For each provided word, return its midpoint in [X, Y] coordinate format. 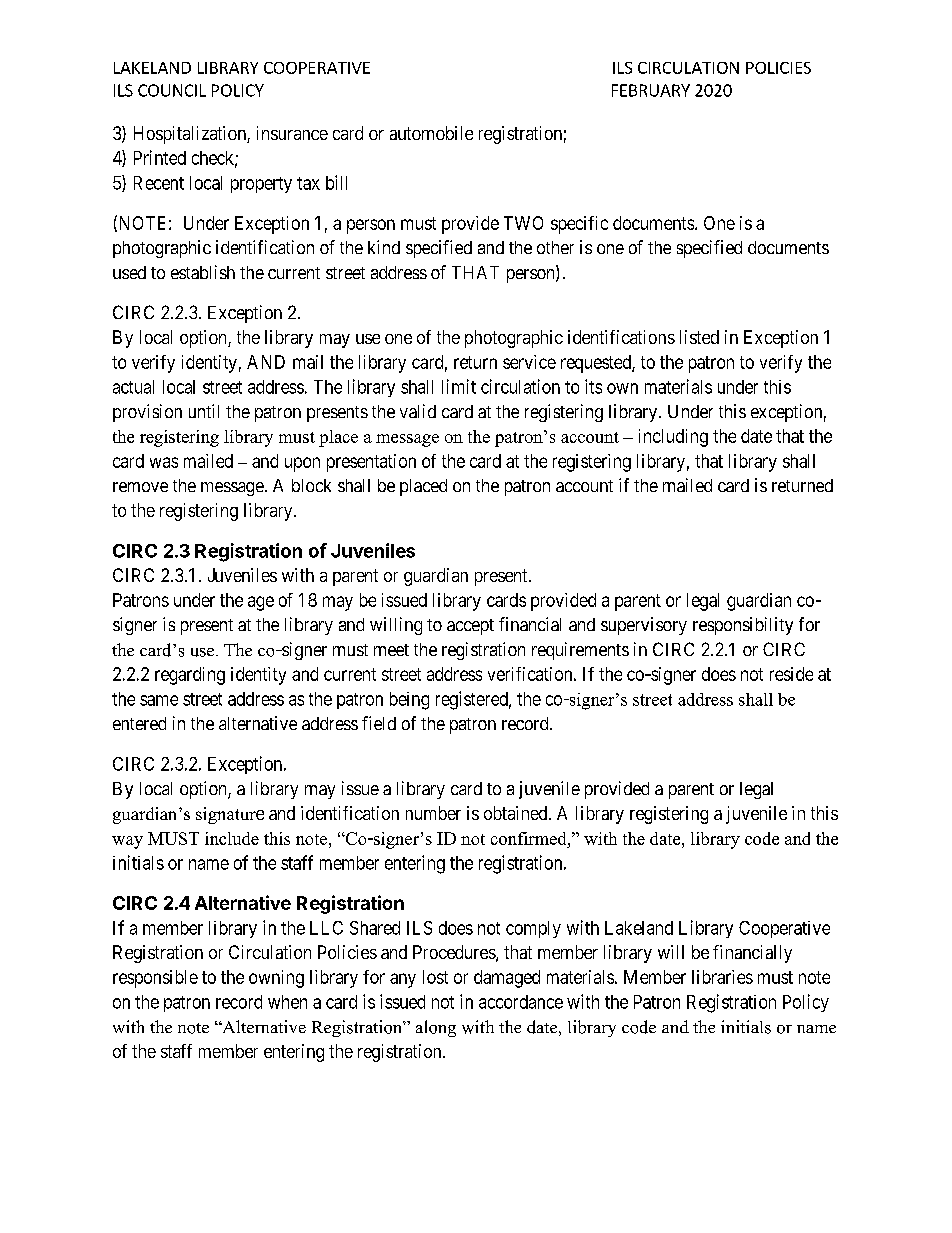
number [433, 813]
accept [470, 627]
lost [435, 977]
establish [203, 272]
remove [140, 487]
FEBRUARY [651, 90]
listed [699, 337]
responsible [155, 979]
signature [230, 815]
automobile [431, 133]
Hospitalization [191, 135]
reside [791, 674]
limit [459, 386]
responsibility [743, 626]
